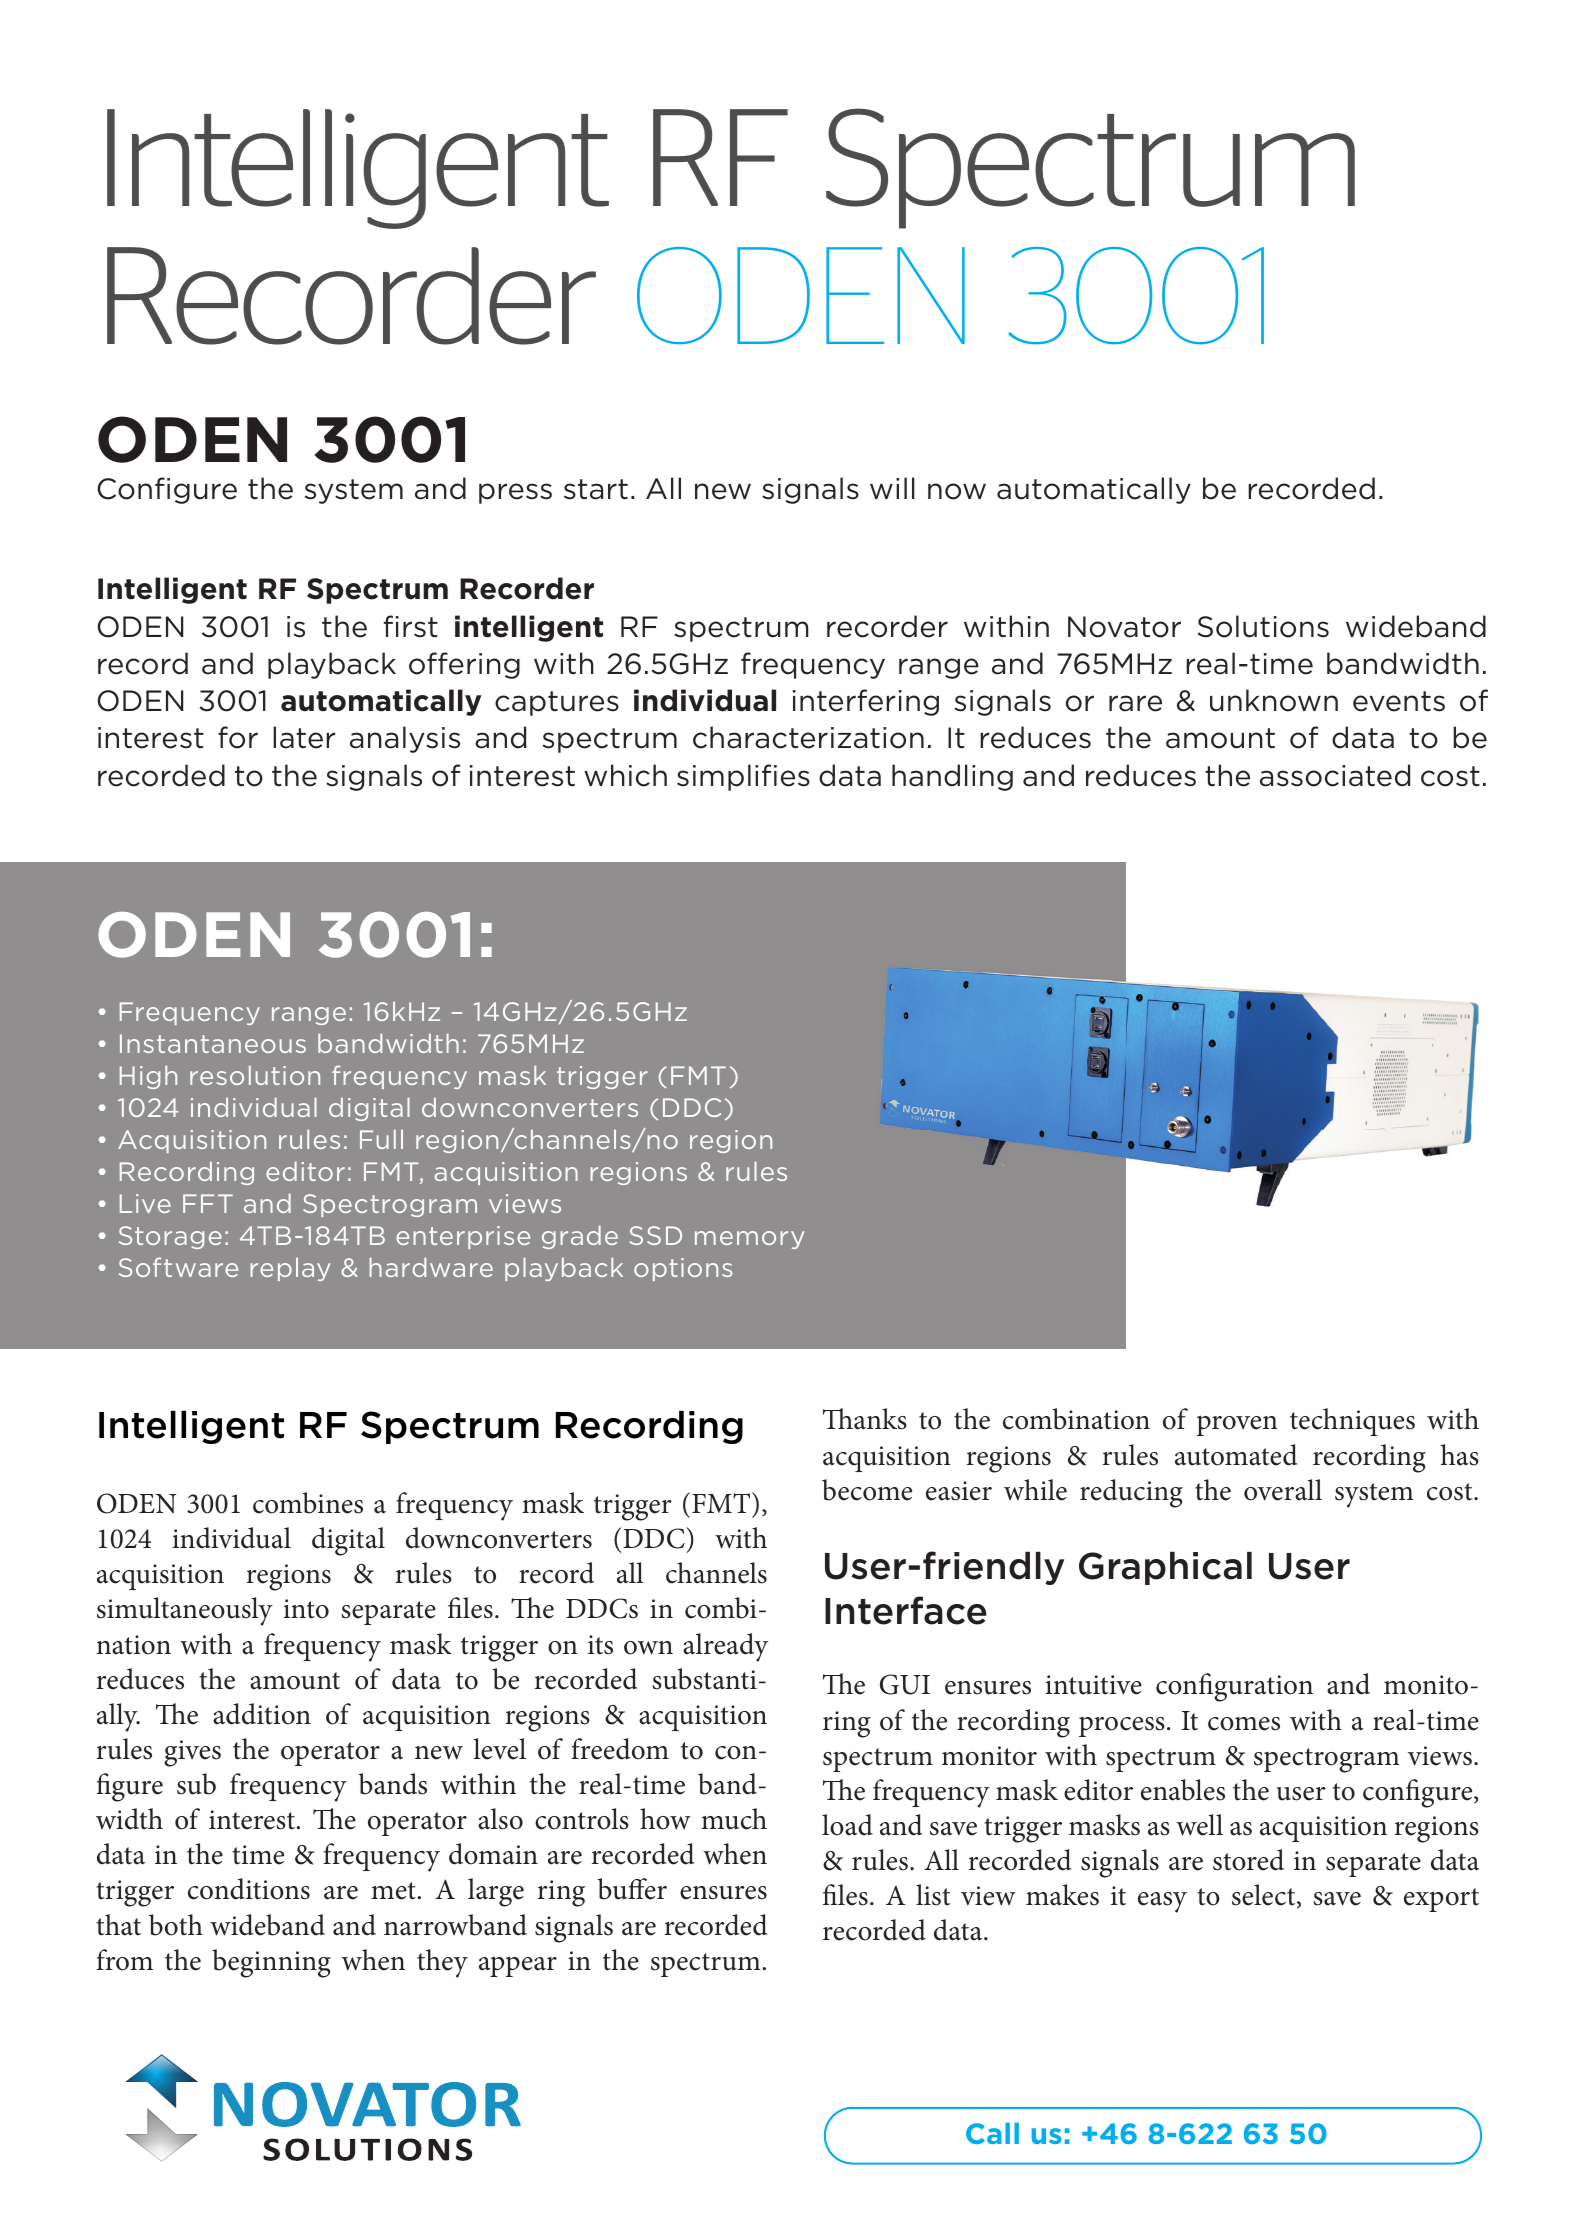 Image resolution: width=1584 pixels, height=2240 pixels. What do you see at coordinates (306, 1609) in the screenshot?
I see `into` at bounding box center [306, 1609].
